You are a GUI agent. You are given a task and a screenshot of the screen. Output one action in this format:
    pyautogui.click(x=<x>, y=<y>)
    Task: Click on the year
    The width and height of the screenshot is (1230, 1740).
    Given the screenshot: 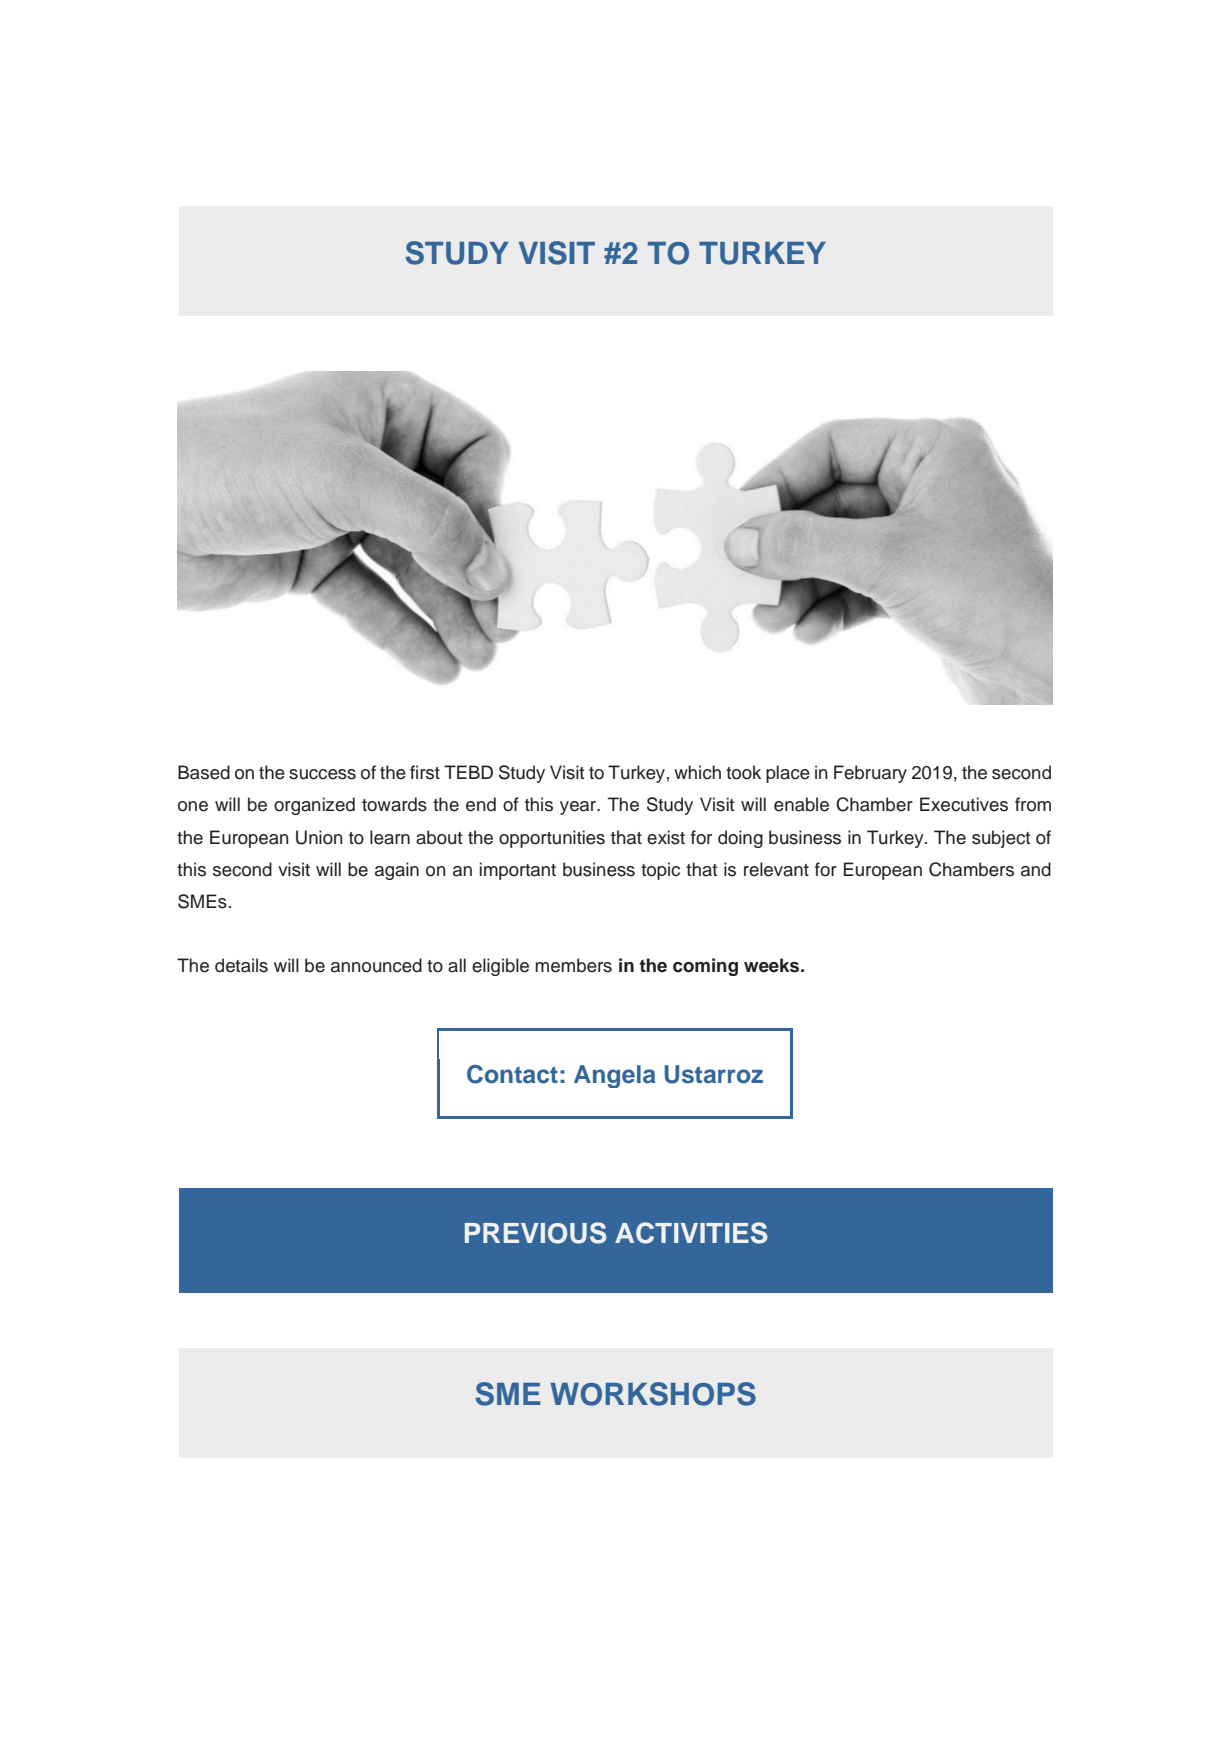 What is the action you would take?
    pyautogui.click(x=579, y=808)
